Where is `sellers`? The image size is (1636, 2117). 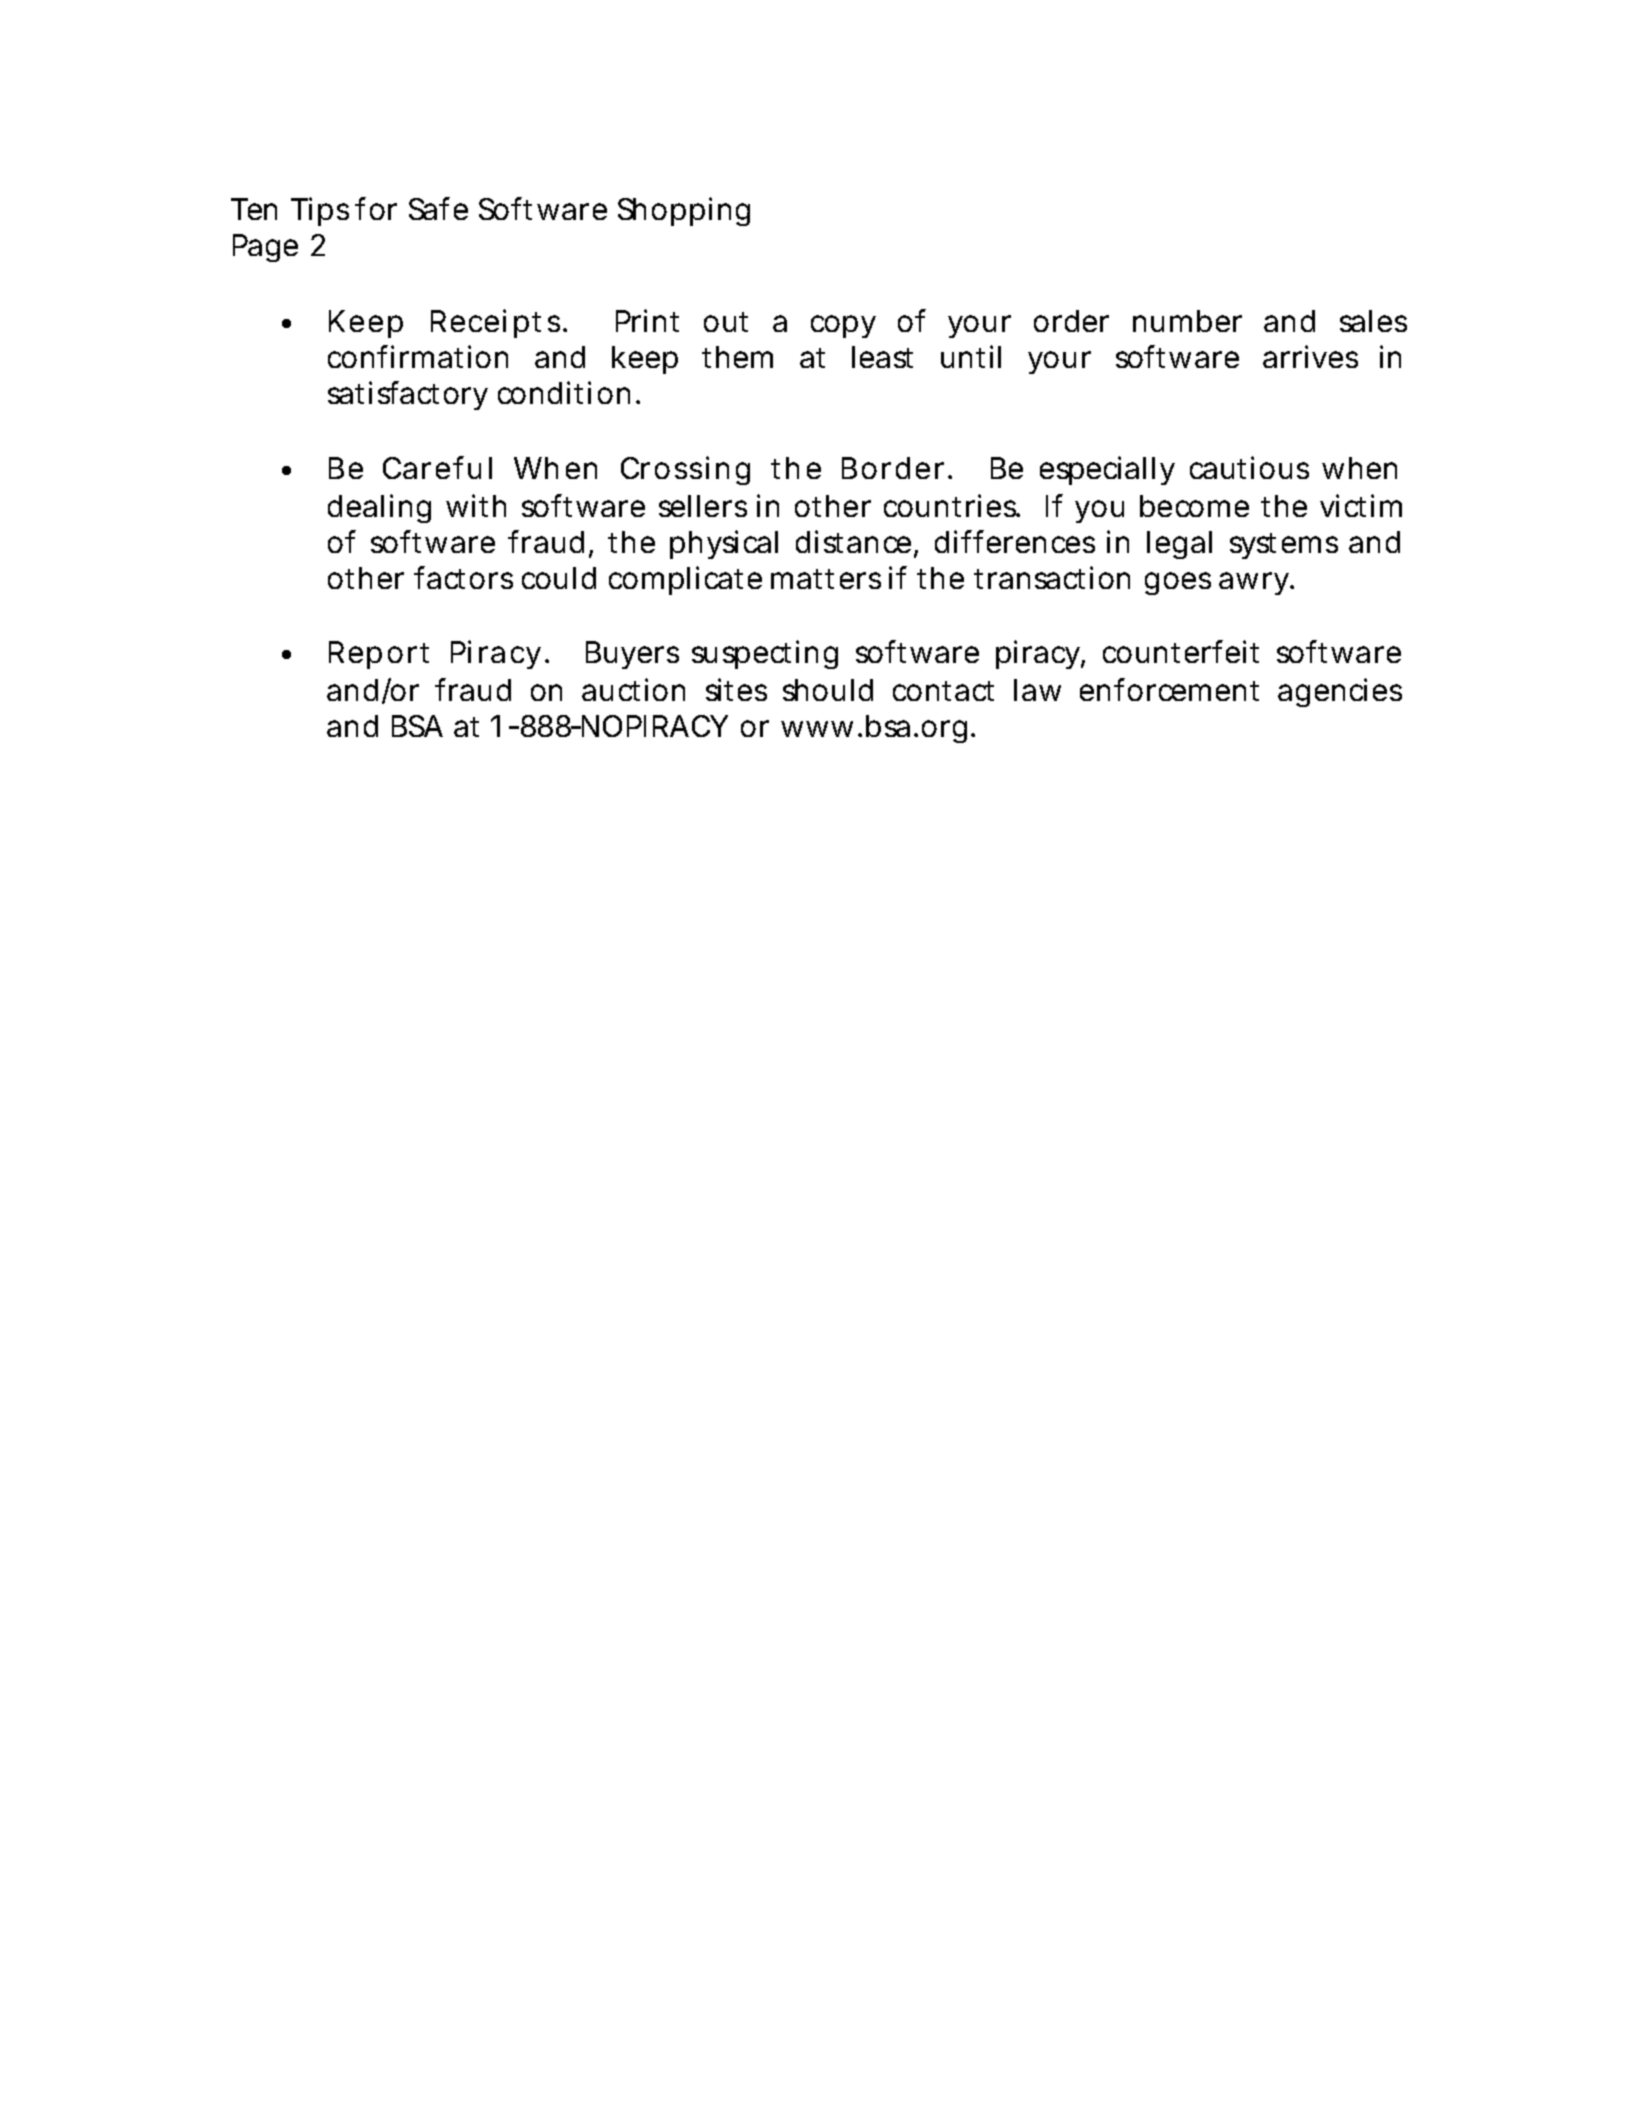 sellers is located at coordinates (703, 506).
